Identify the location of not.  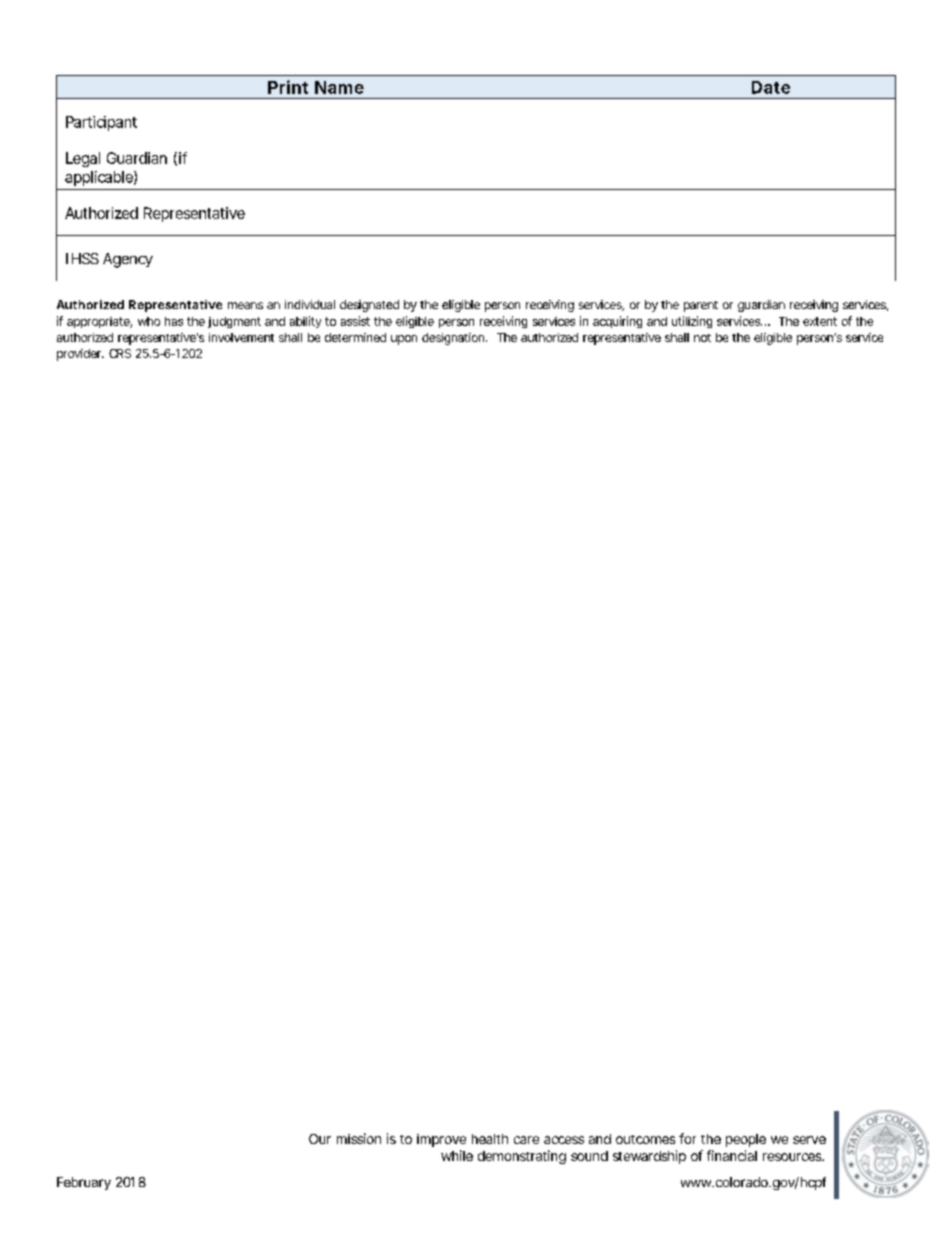
(702, 338).
